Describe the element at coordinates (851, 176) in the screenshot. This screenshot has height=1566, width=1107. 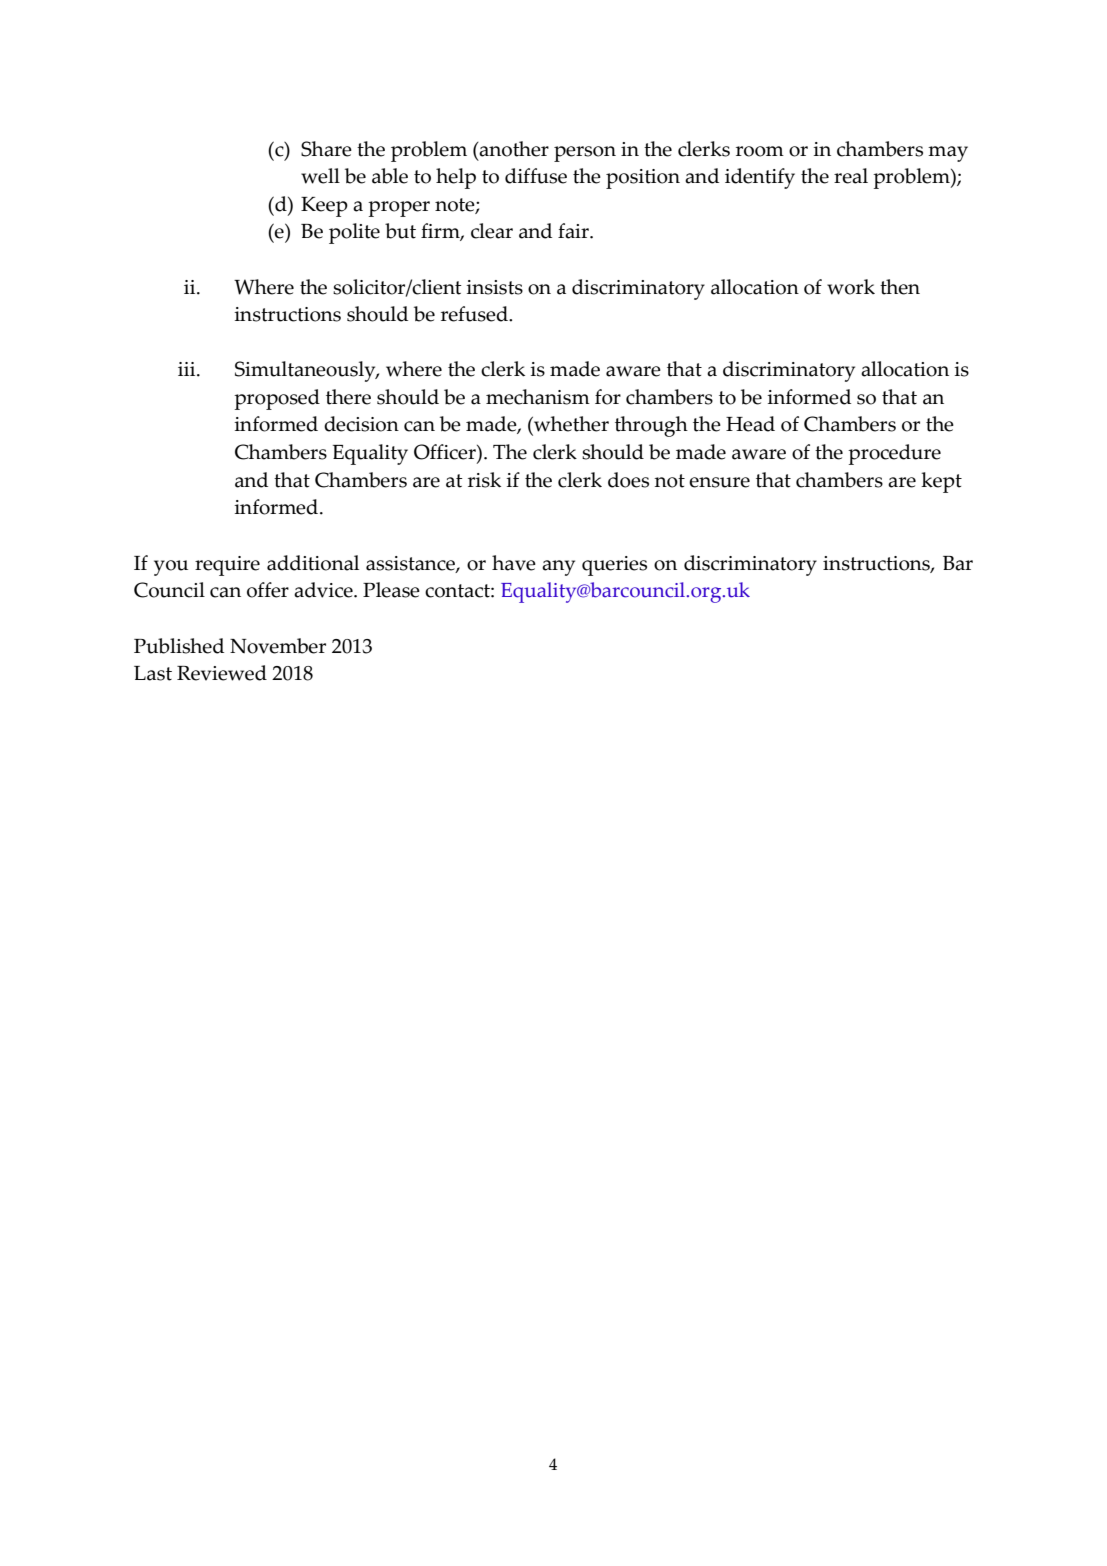
I see `real` at that location.
